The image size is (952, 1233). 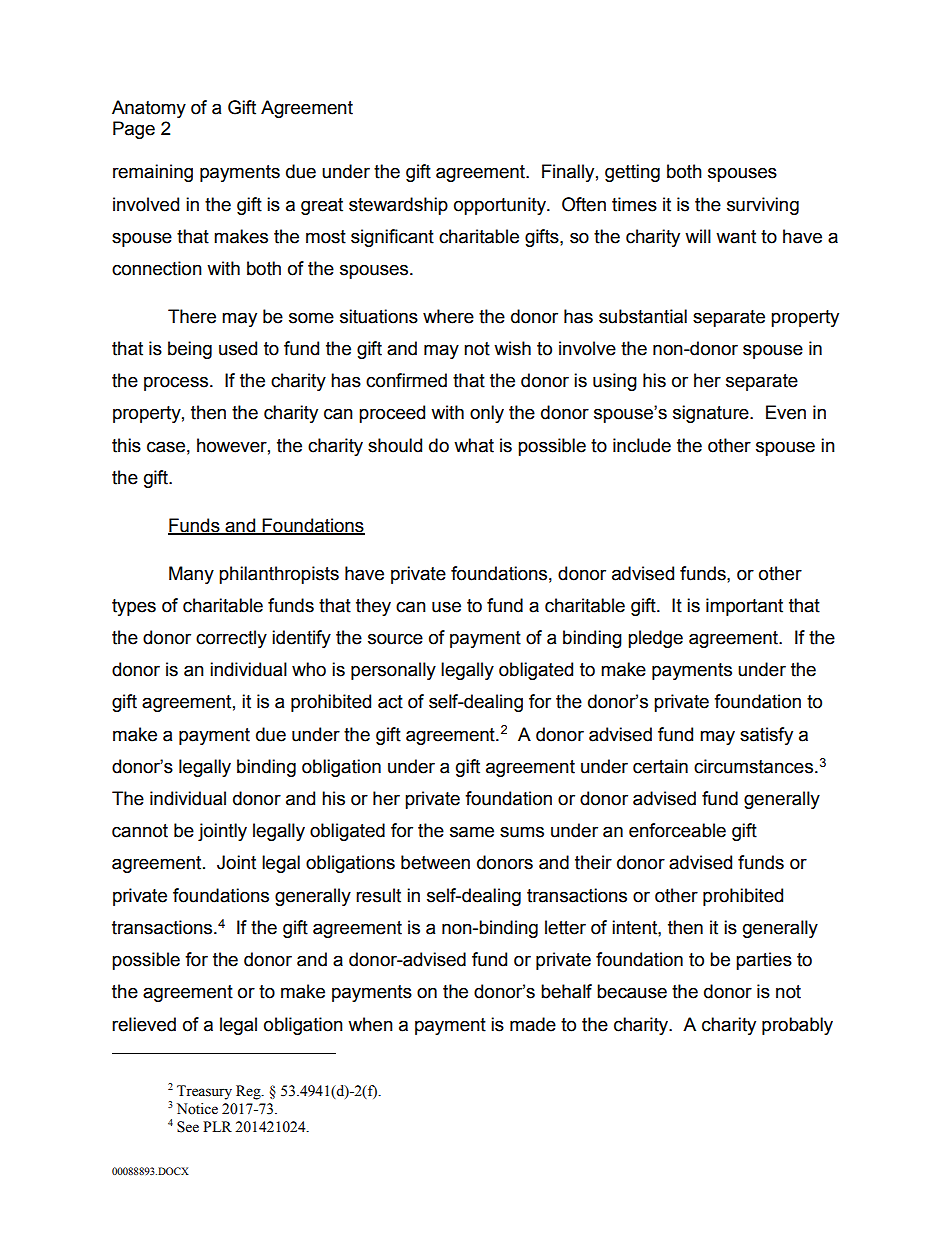 I want to click on source, so click(x=395, y=639).
